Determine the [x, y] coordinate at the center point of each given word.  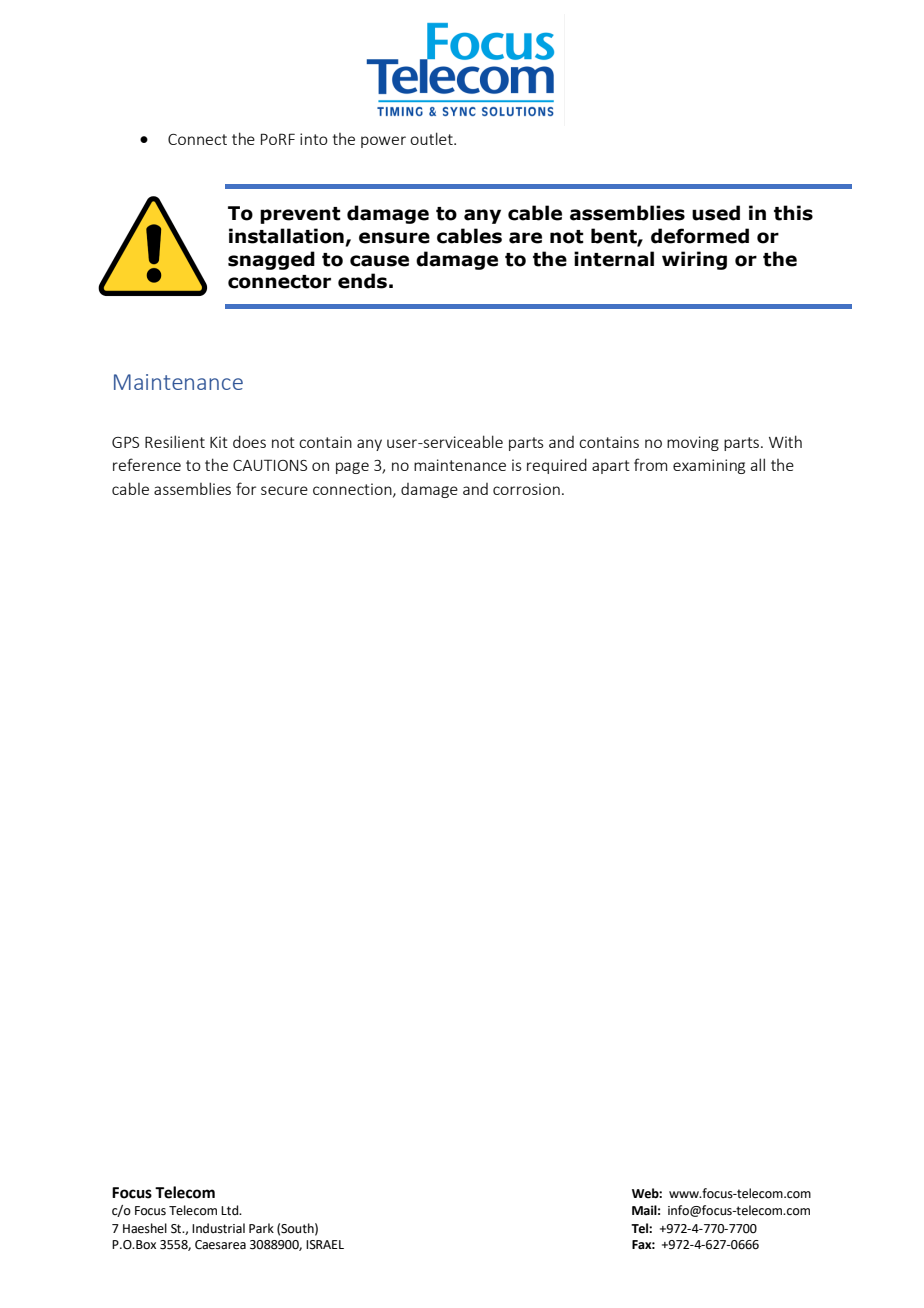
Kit [219, 442]
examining [709, 466]
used [716, 213]
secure [284, 490]
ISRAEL [325, 1245]
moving [693, 443]
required [557, 466]
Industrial [218, 1228]
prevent [300, 215]
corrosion [526, 489]
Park [261, 1228]
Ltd [231, 1210]
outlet [432, 138]
